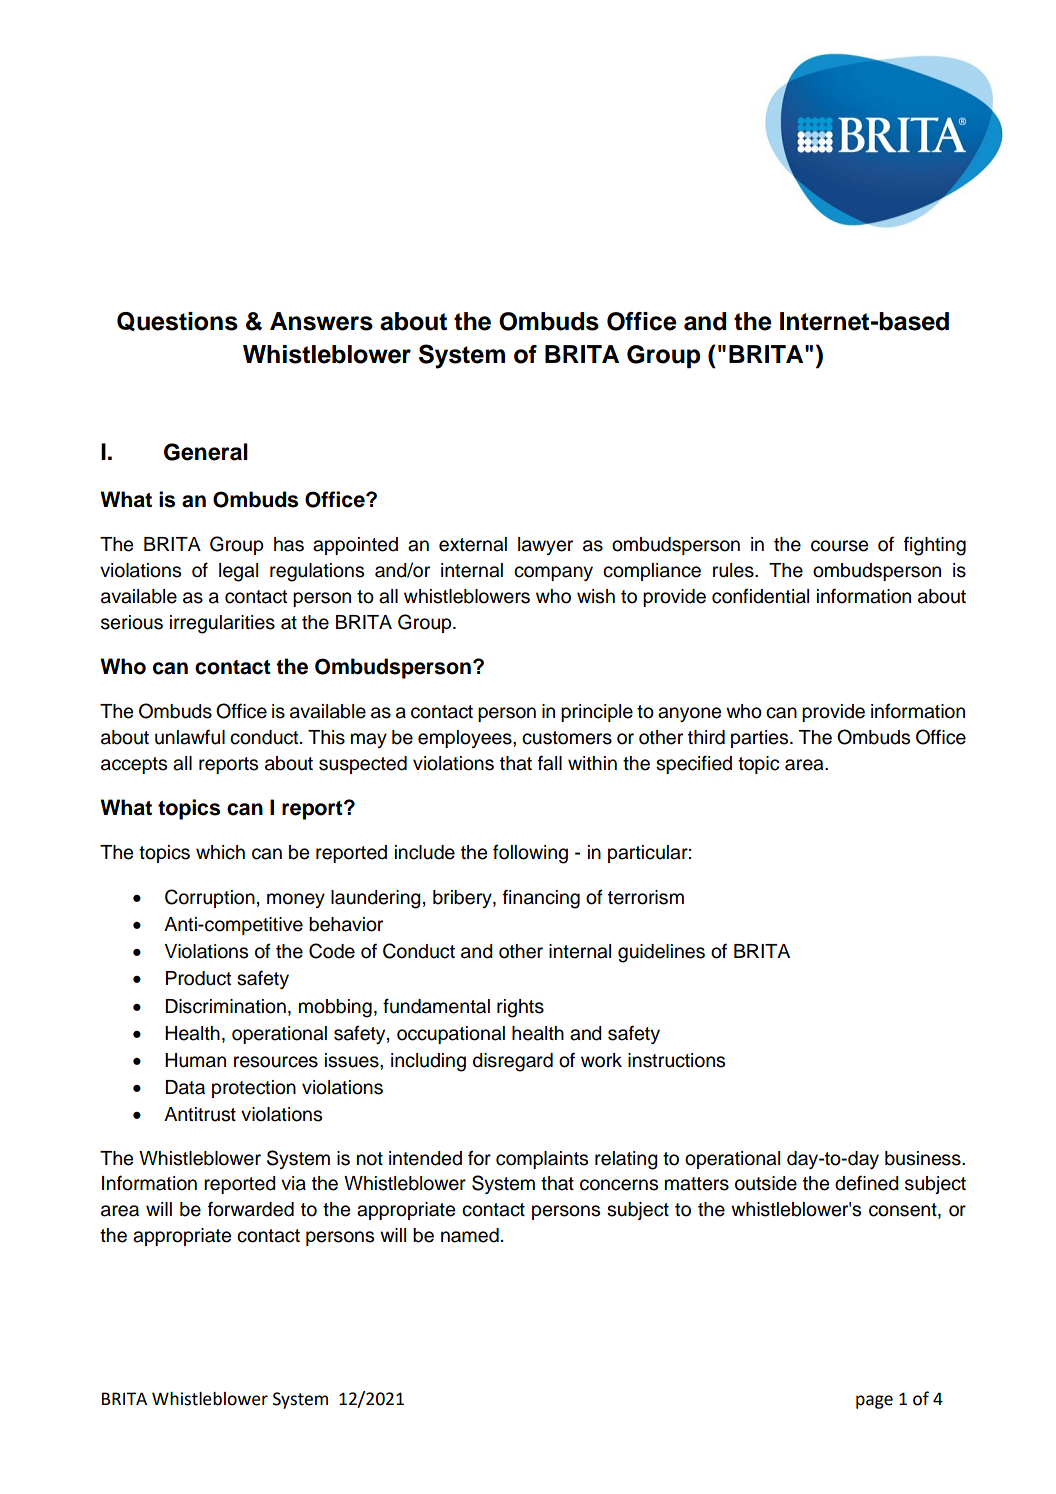  Describe the element at coordinates (177, 321) in the document. I see `Questions` at that location.
